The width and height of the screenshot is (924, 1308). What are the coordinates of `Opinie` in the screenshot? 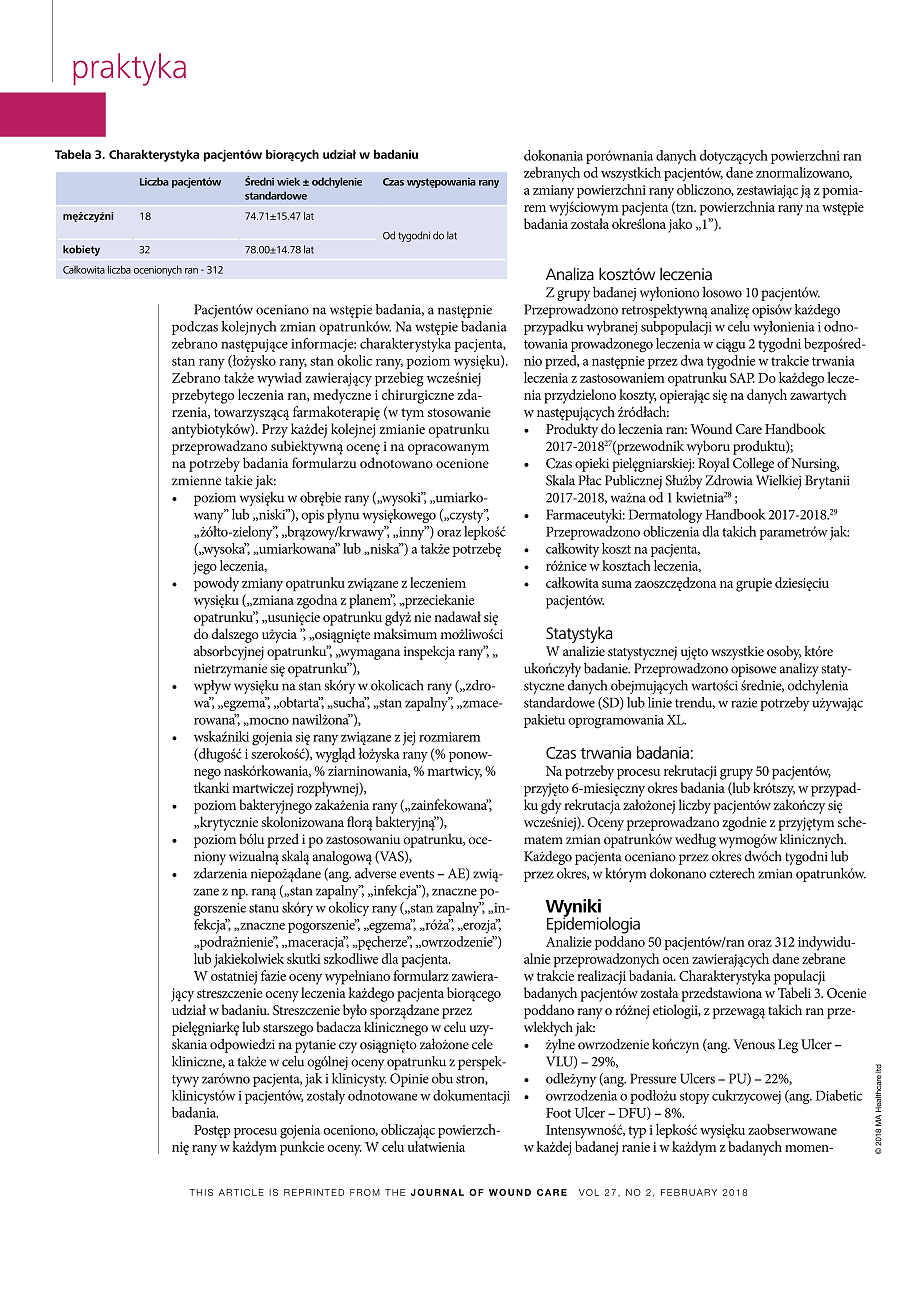 It's located at (409, 1080).
